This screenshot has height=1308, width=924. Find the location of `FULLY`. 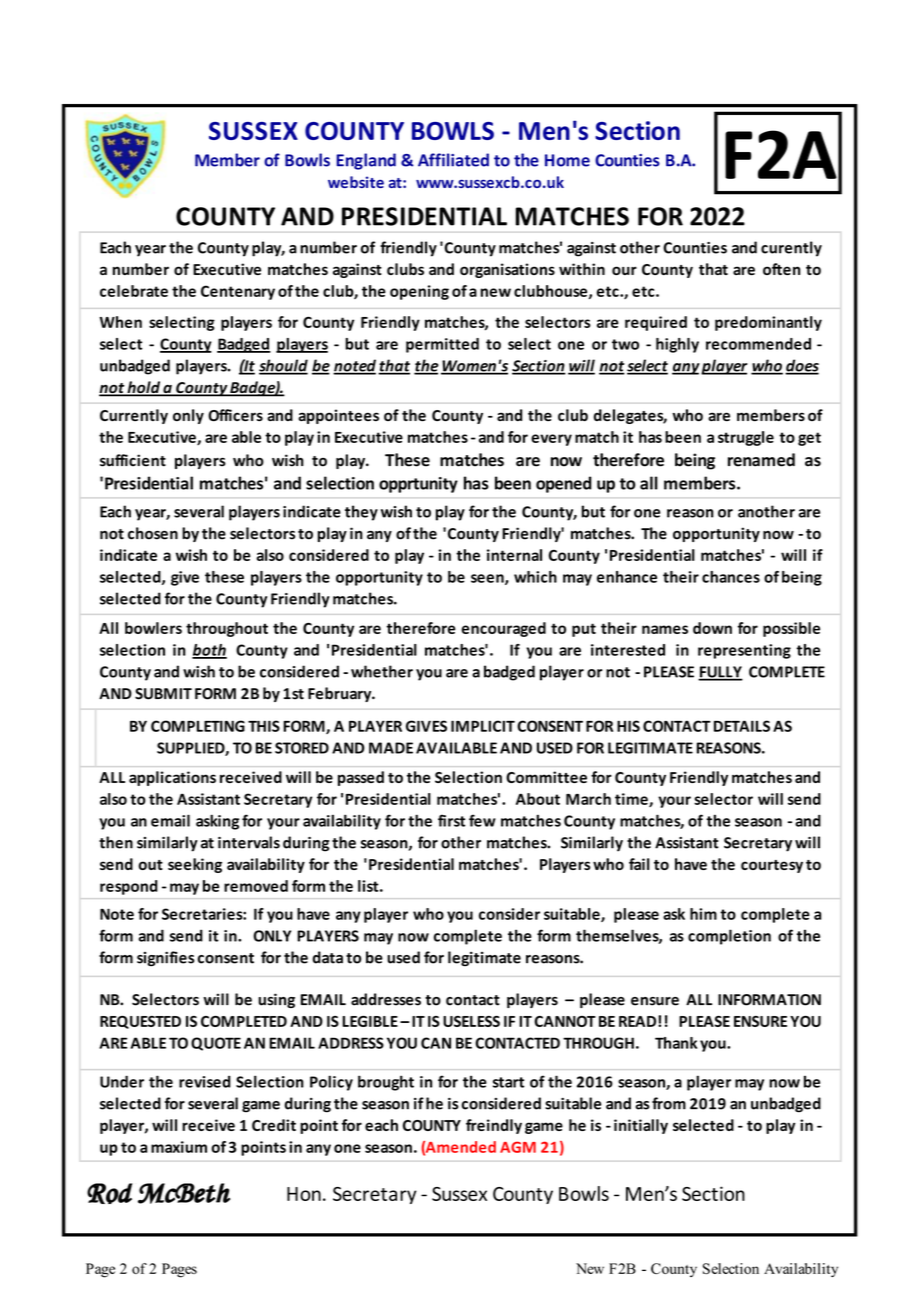

FULLY is located at coordinates (720, 673).
